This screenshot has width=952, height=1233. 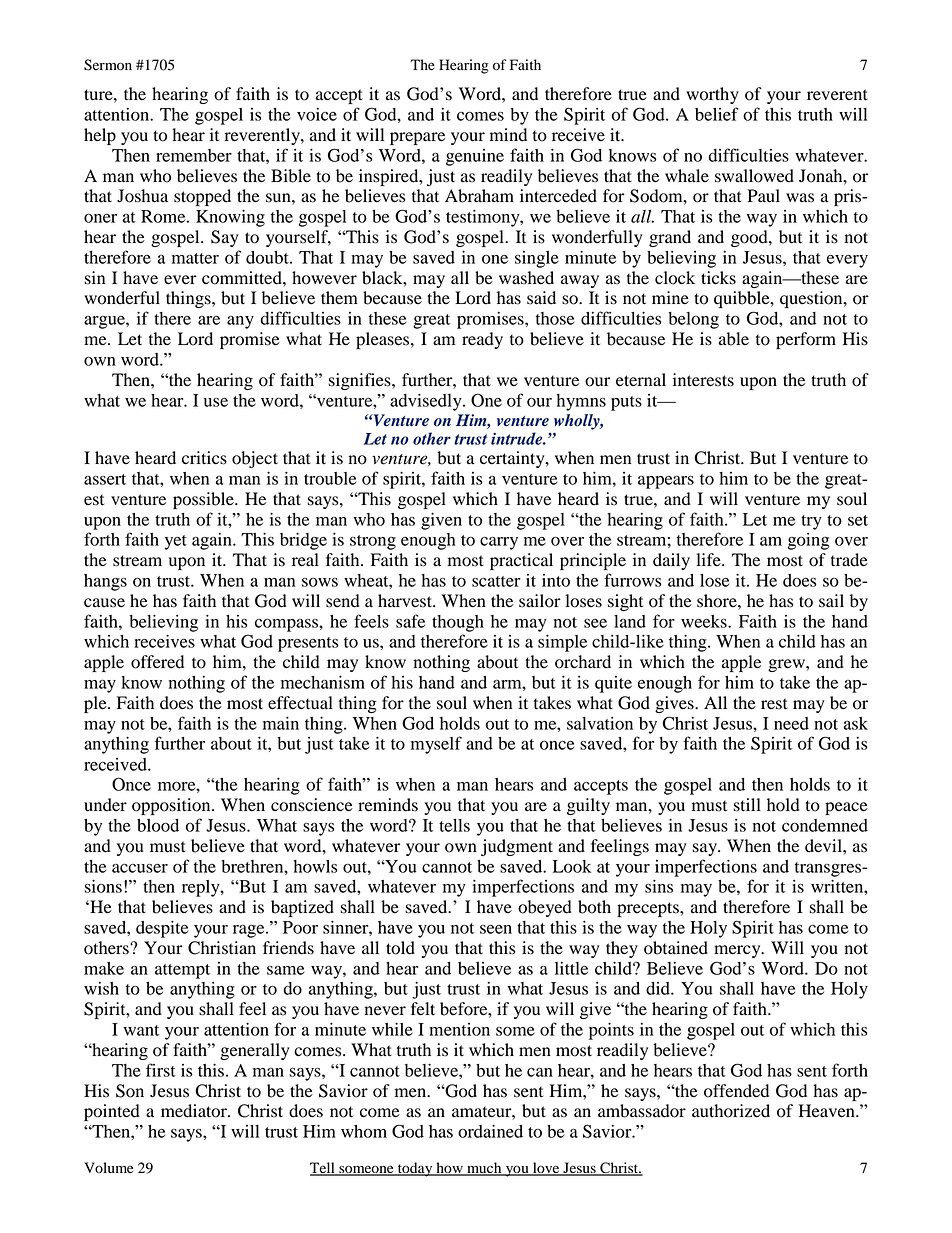 What do you see at coordinates (427, 402) in the screenshot?
I see `advisedly` at bounding box center [427, 402].
